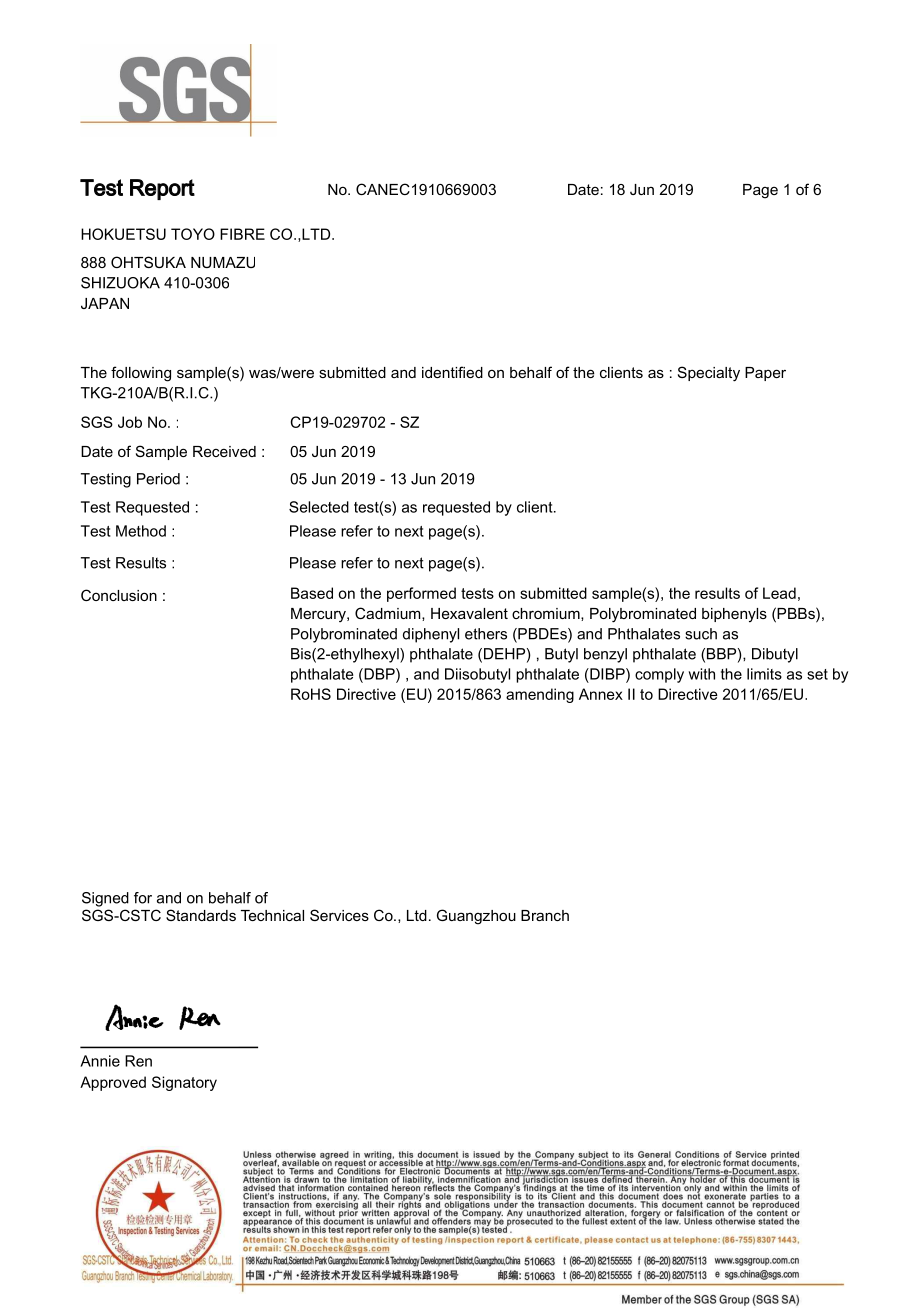 This page has width=924, height=1308. Describe the element at coordinates (184, 1083) in the page. I see `Signatory` at that location.
